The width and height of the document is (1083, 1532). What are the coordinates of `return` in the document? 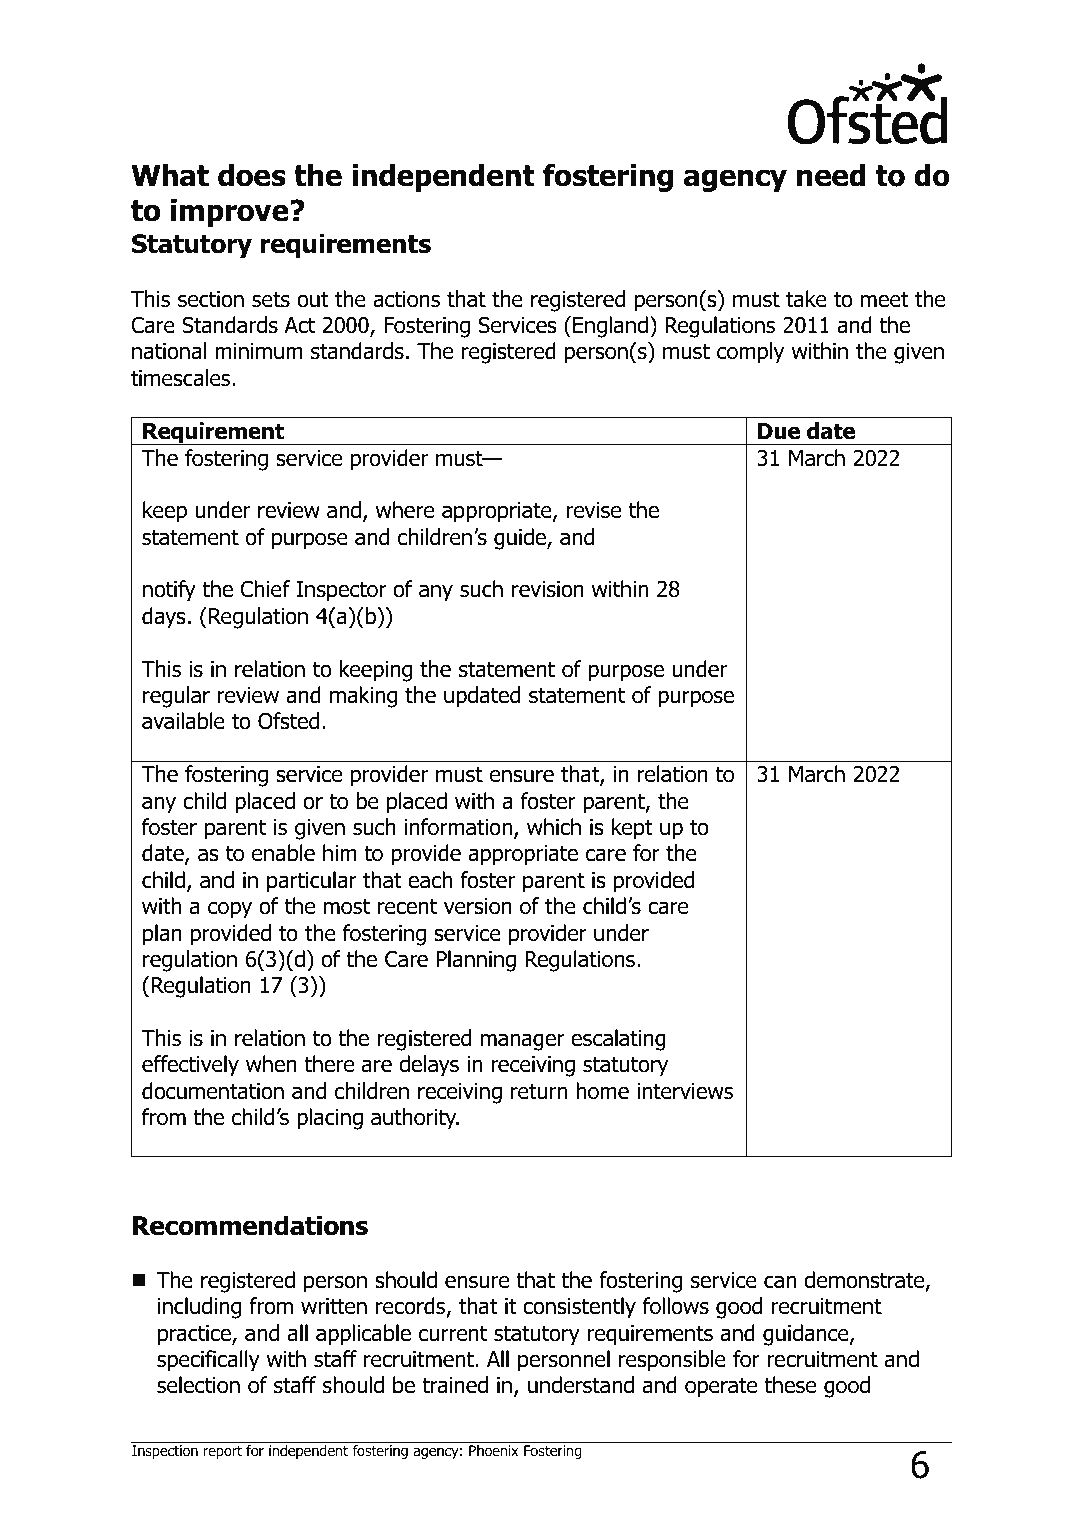 It's located at (539, 1091).
